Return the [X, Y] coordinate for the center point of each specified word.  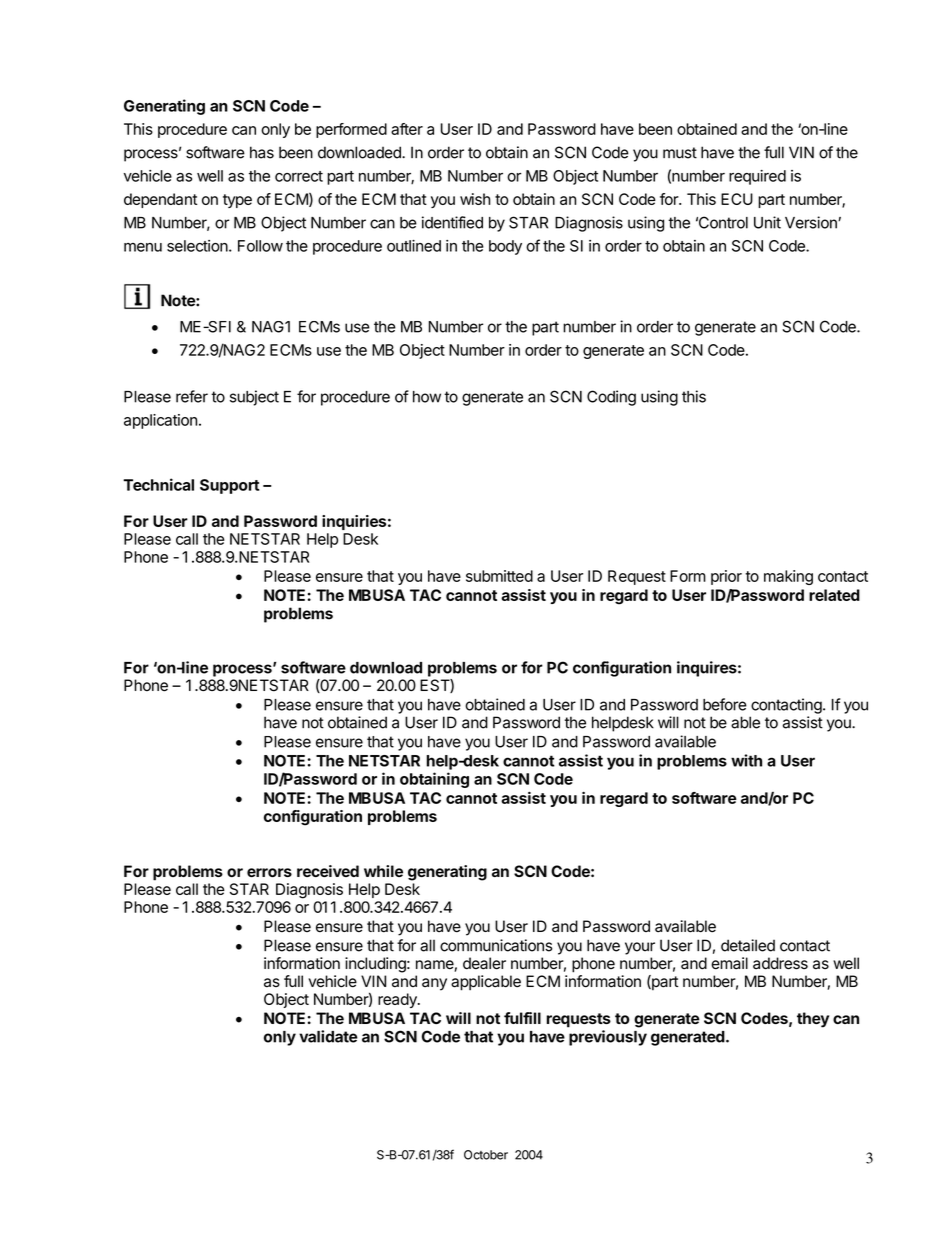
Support [229, 486]
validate [328, 1036]
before [725, 704]
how [427, 397]
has [262, 152]
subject [254, 398]
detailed [748, 945]
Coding [611, 398]
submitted [499, 576]
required [757, 177]
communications [496, 945]
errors [269, 872]
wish [475, 199]
